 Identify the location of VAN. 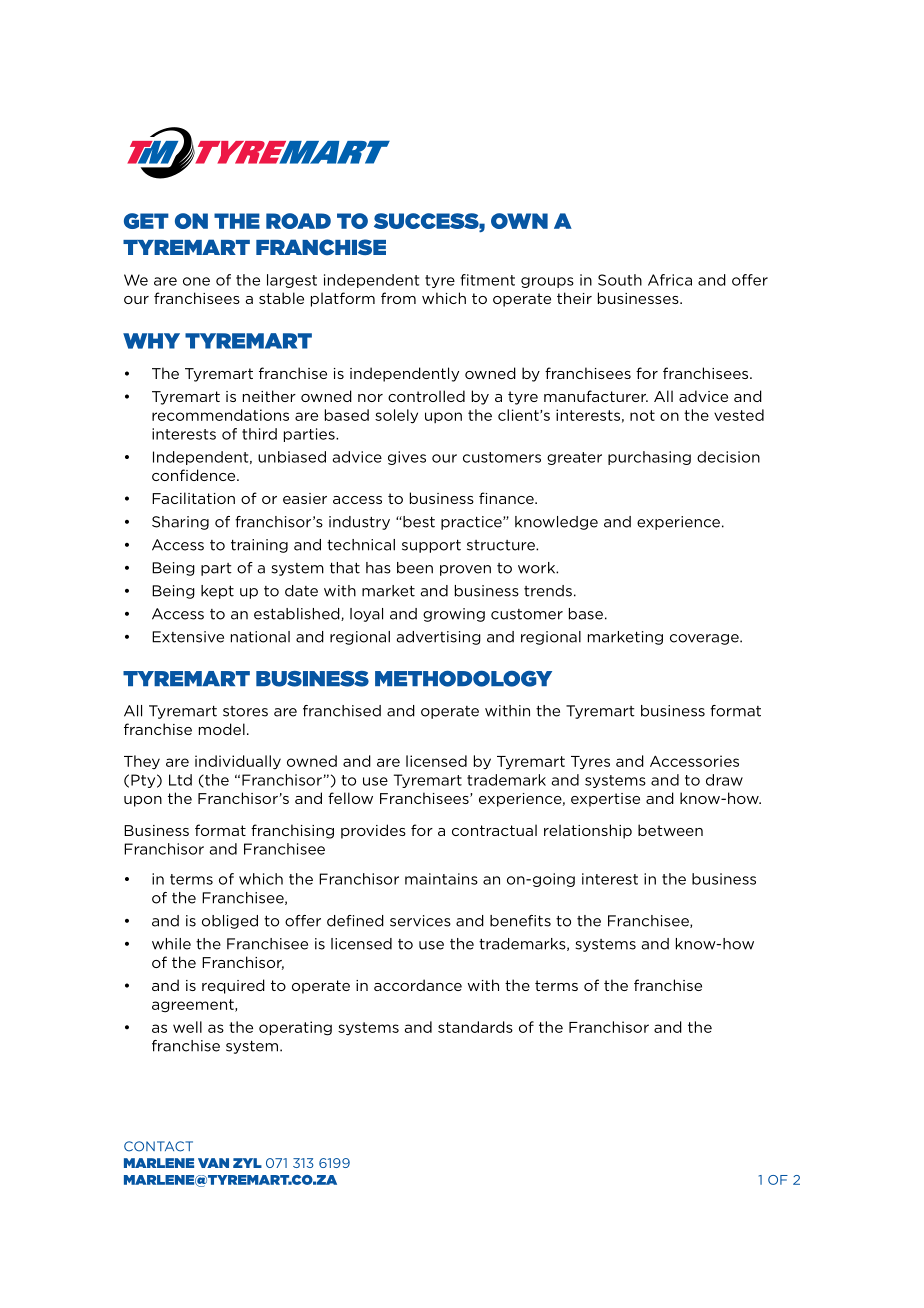
(213, 1163).
